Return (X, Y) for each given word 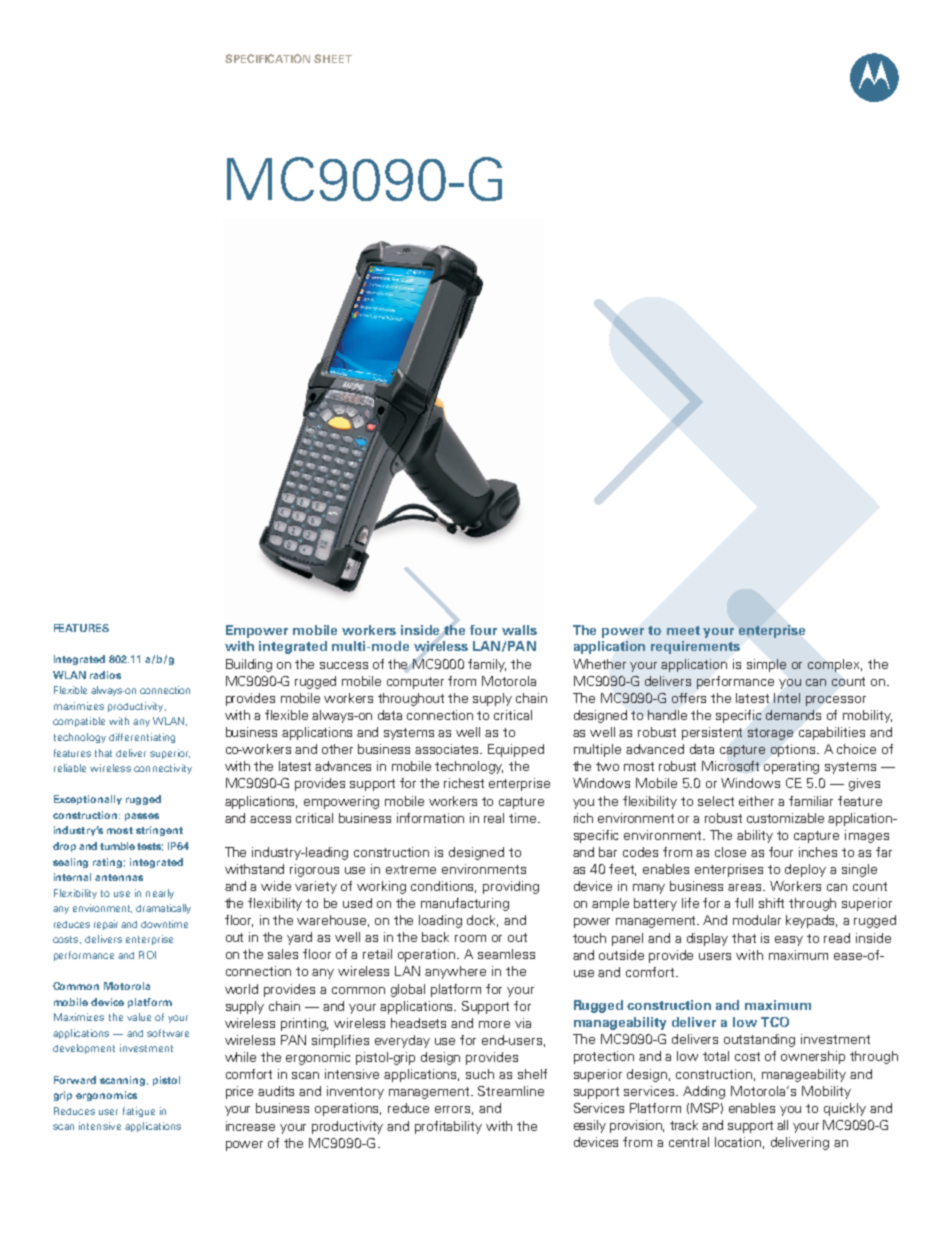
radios (105, 675)
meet (683, 630)
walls (519, 630)
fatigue (139, 1112)
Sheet (333, 58)
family (487, 665)
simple (766, 665)
